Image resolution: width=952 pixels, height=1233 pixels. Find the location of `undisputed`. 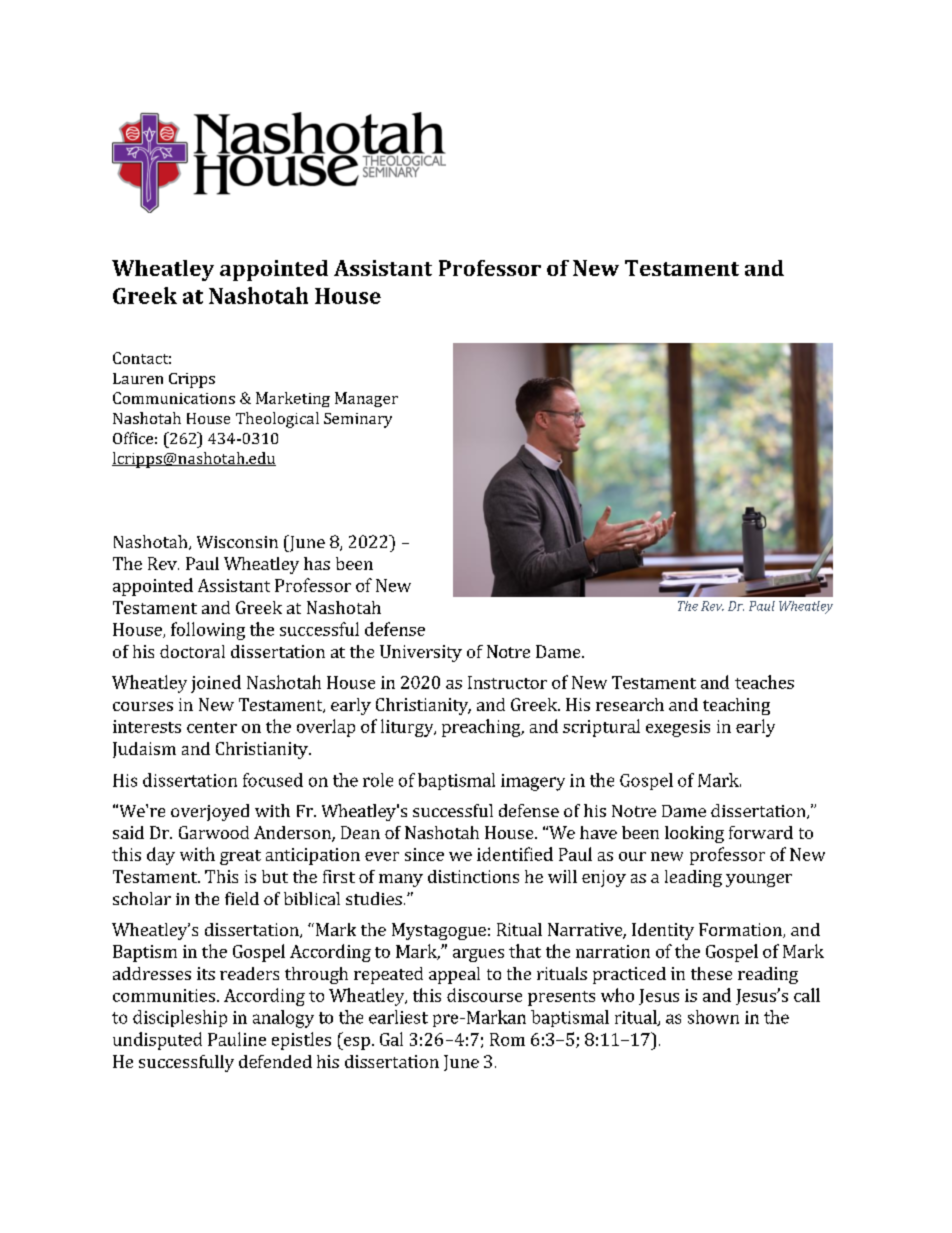

undisputed is located at coordinates (157, 1041).
